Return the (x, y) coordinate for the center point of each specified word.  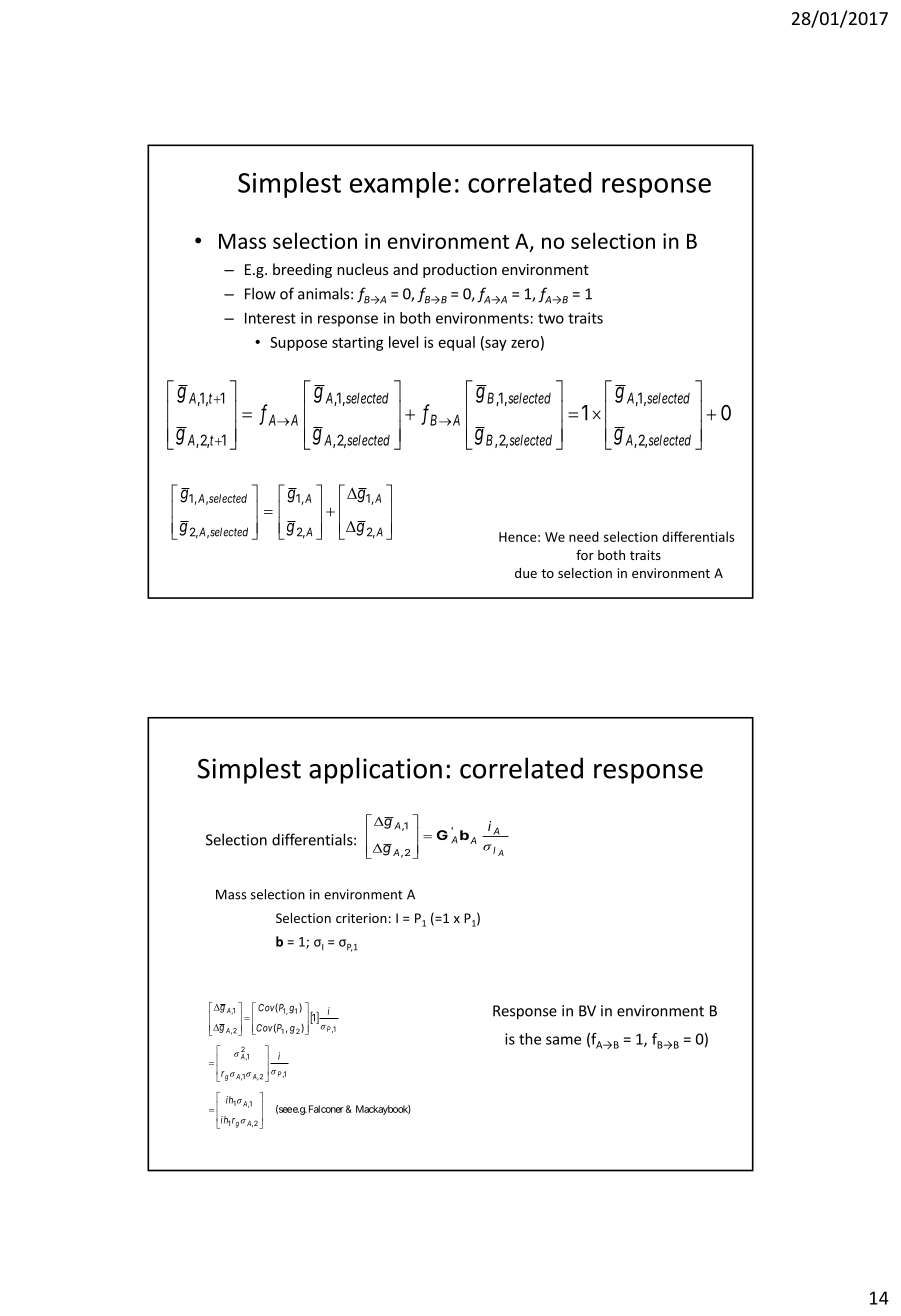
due (526, 573)
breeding (302, 270)
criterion (361, 918)
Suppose (298, 344)
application (375, 770)
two (551, 318)
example (400, 185)
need (584, 536)
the (530, 1039)
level (403, 342)
